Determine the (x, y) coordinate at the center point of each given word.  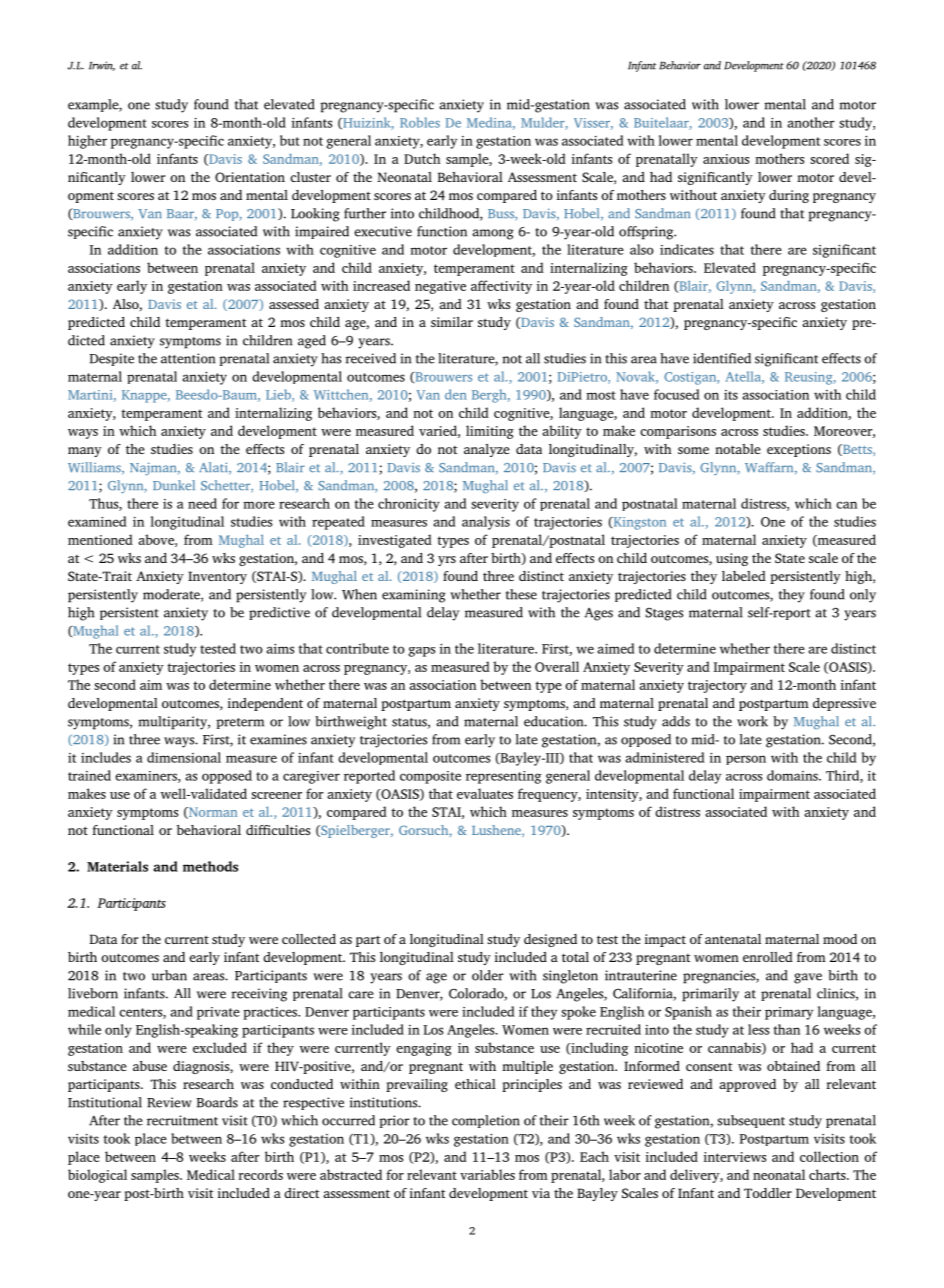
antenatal (733, 939)
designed (550, 940)
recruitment (182, 1120)
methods (210, 866)
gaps (421, 652)
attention (188, 358)
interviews (735, 1157)
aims (280, 649)
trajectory (717, 686)
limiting (490, 432)
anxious (726, 159)
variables (487, 1174)
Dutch (422, 158)
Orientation (250, 177)
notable (738, 449)
